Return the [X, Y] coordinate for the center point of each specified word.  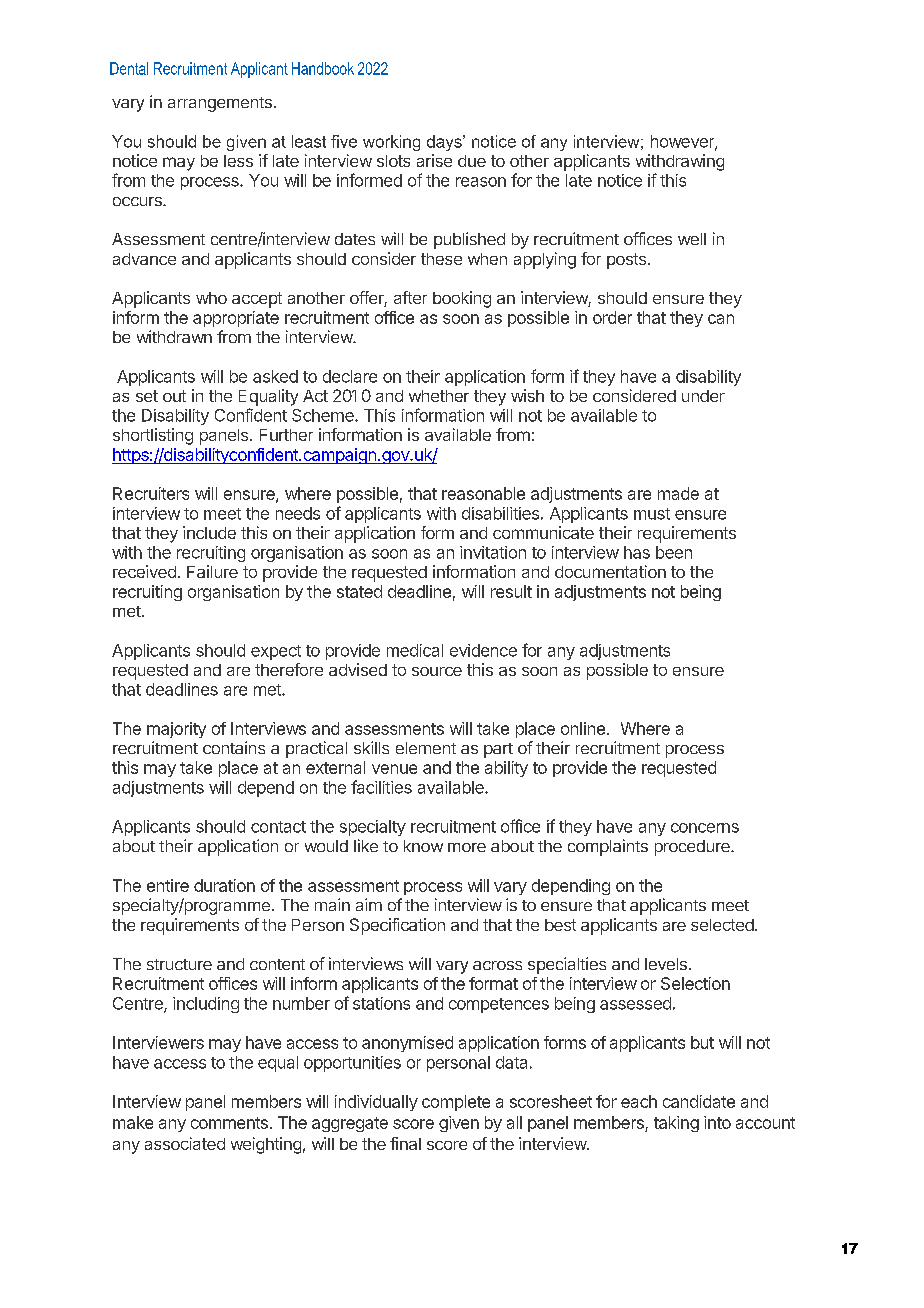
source [437, 671]
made [678, 493]
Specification [397, 926]
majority [176, 730]
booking [462, 299]
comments [229, 1123]
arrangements [220, 104]
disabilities [500, 513]
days [445, 143]
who [211, 298]
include [209, 532]
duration [224, 885]
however [683, 142]
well [692, 239]
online [583, 728]
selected [723, 925]
